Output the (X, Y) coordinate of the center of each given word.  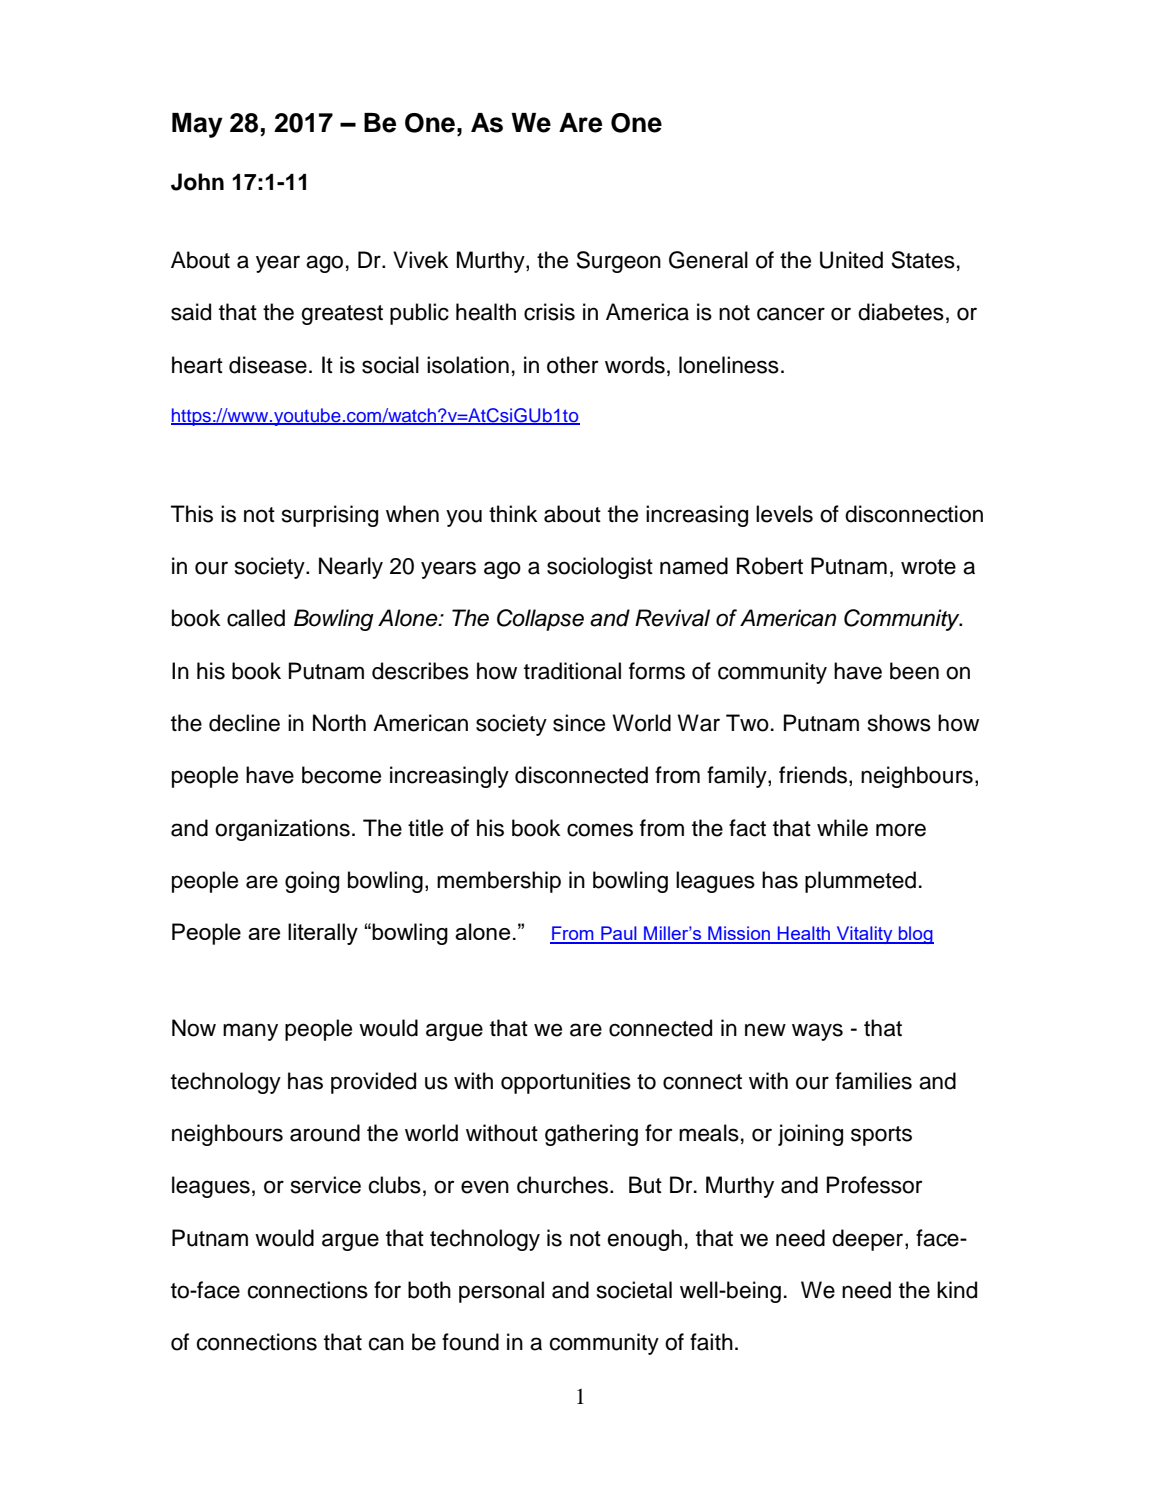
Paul (619, 934)
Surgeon (618, 262)
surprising (330, 516)
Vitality (864, 935)
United (851, 260)
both (429, 1290)
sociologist (600, 568)
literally (323, 934)
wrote (928, 567)
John (197, 182)
